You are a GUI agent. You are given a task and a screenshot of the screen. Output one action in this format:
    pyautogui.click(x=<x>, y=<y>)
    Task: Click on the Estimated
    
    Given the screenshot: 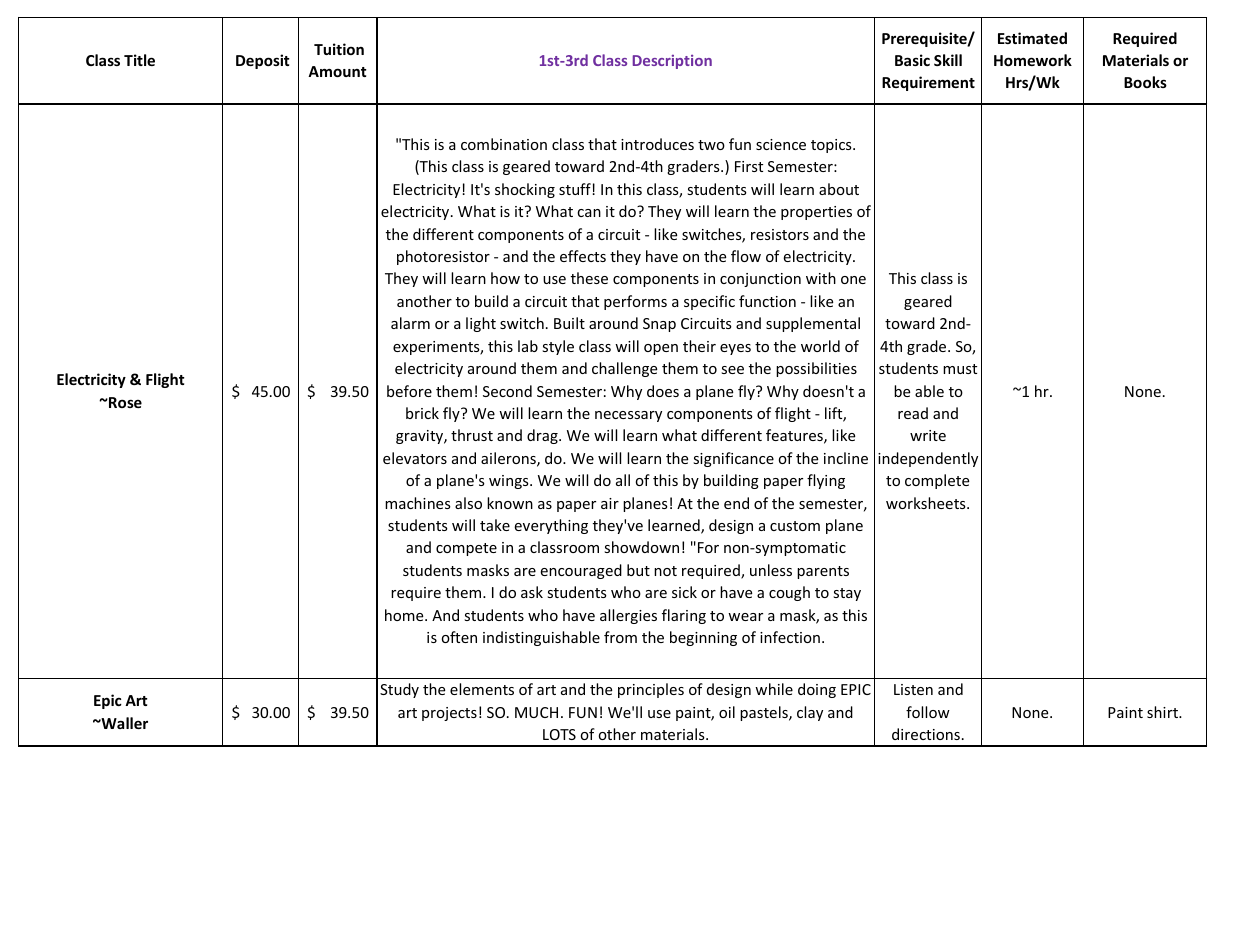 What is the action you would take?
    pyautogui.click(x=1032, y=38)
